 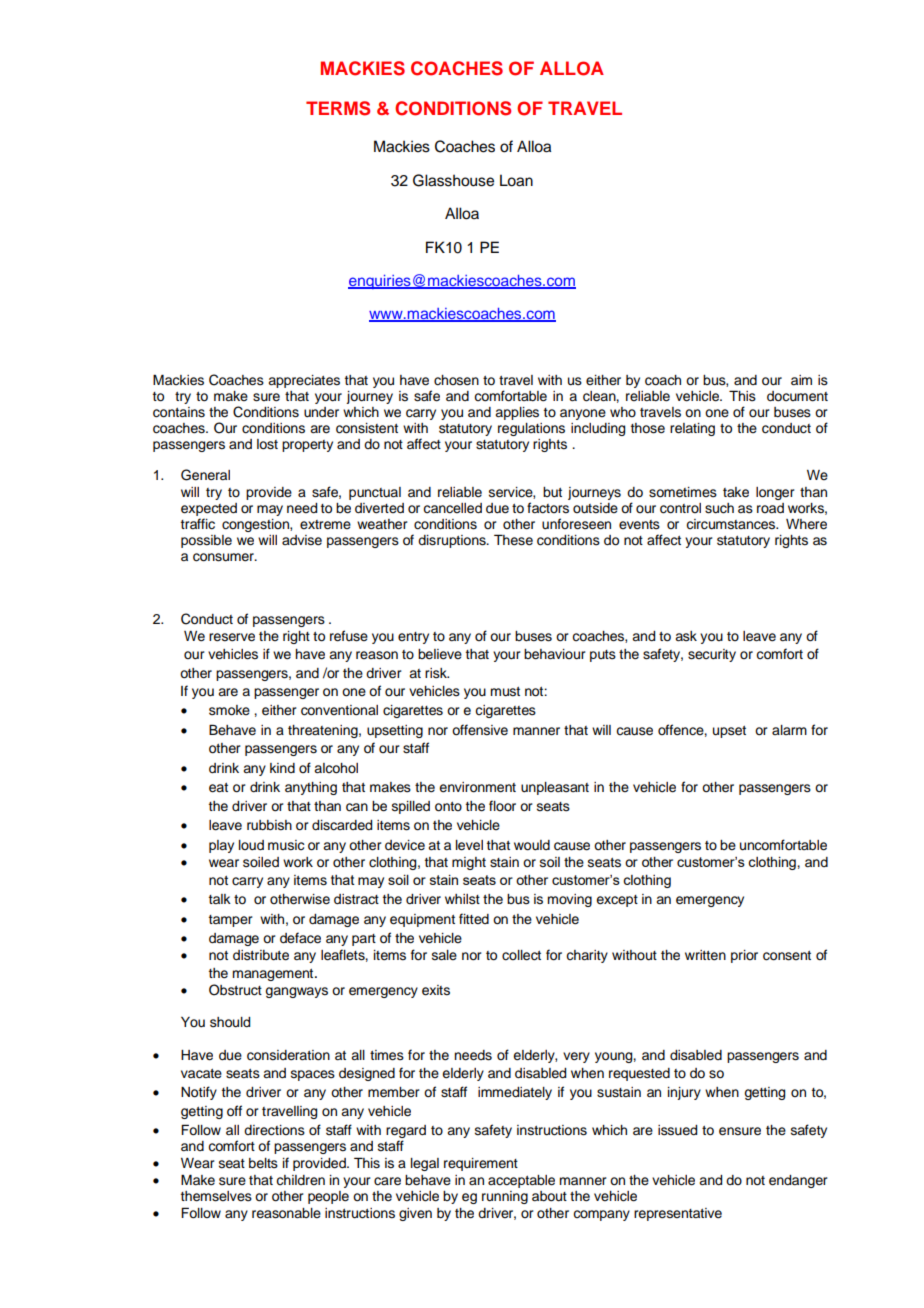 I want to click on applies, so click(x=517, y=413).
